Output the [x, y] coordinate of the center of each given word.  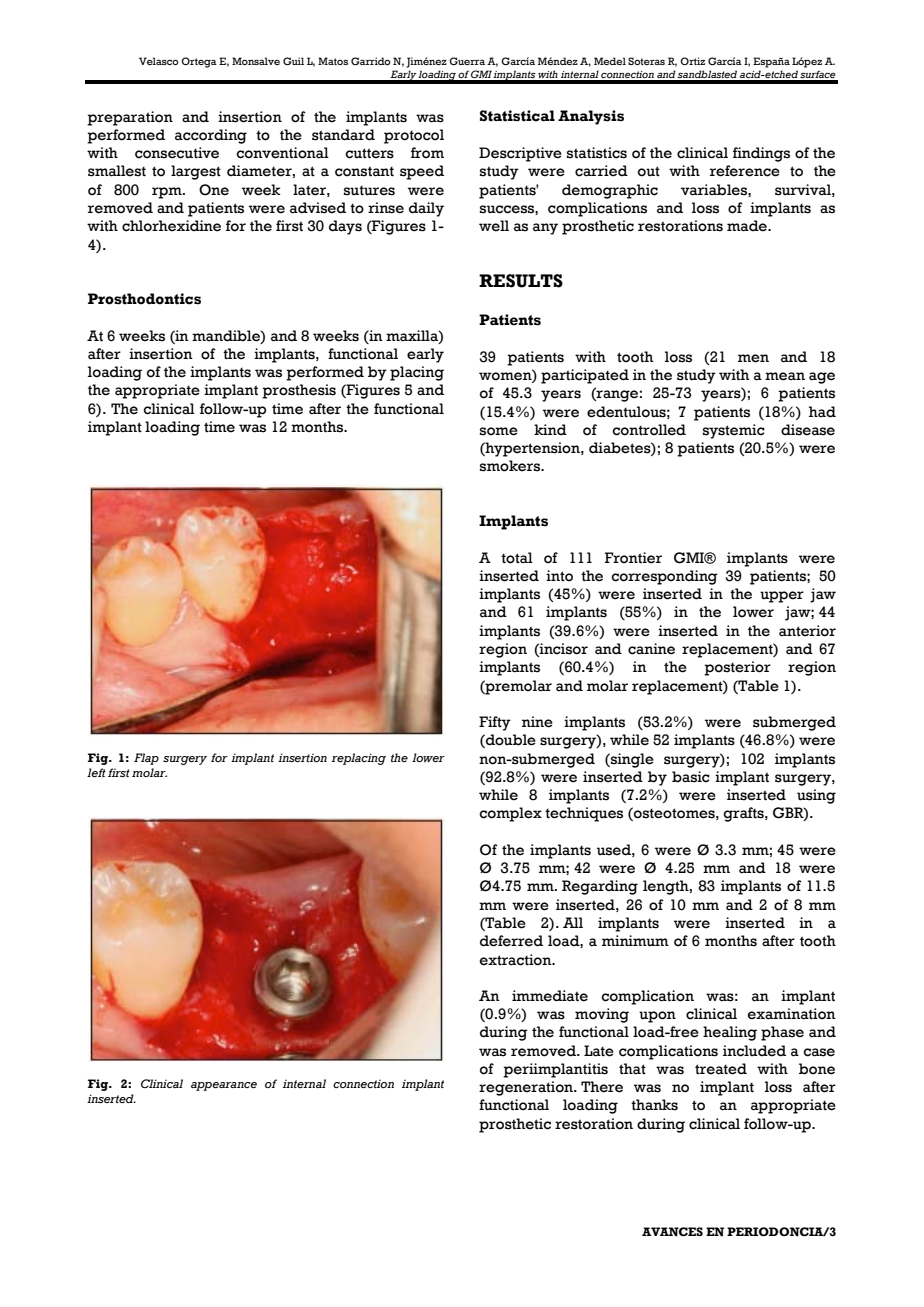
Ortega [199, 62]
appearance [224, 1086]
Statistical [517, 116]
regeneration [527, 1088]
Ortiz [692, 61]
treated [721, 1069]
